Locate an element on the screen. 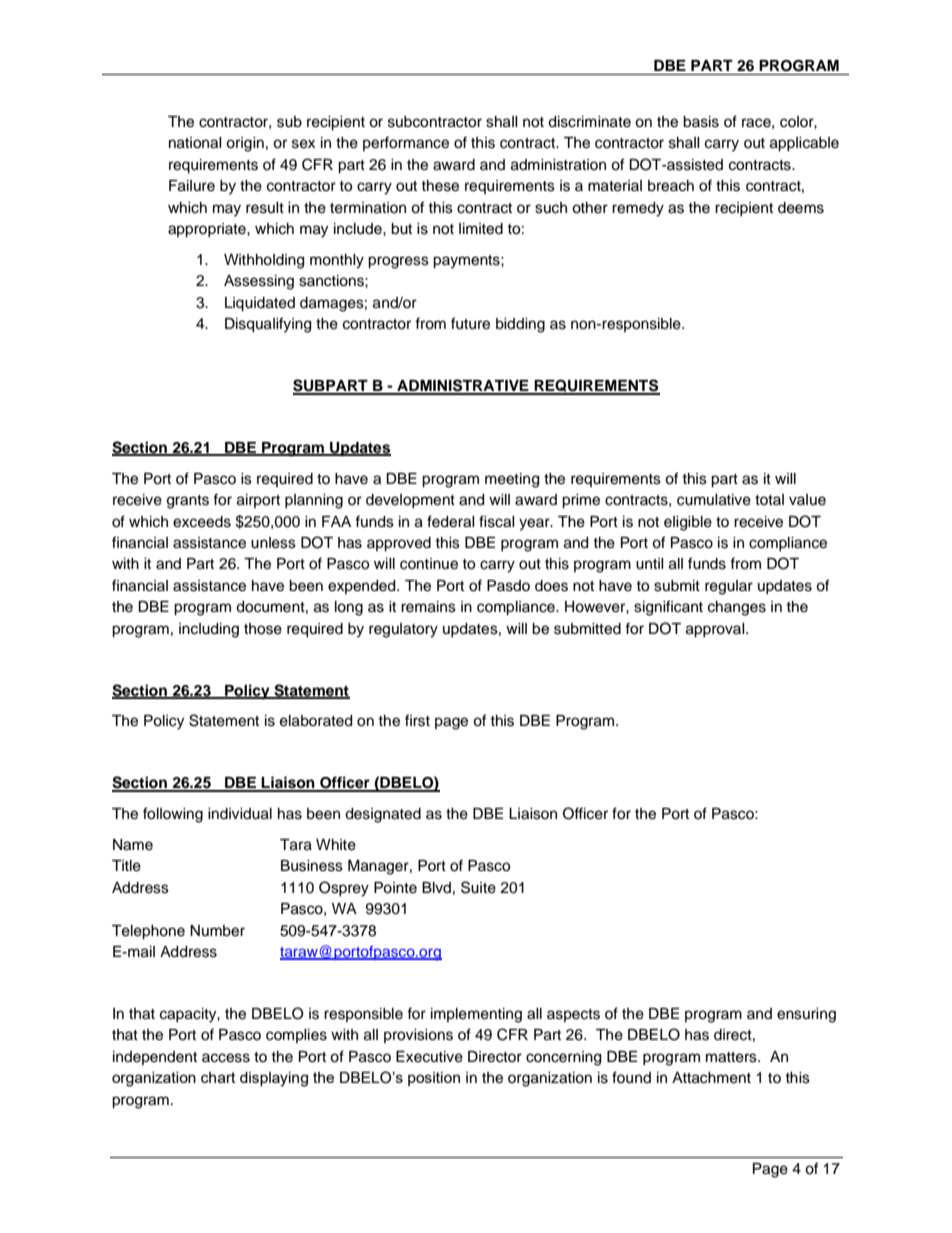 The width and height of the screenshot is (952, 1233). basis is located at coordinates (701, 122).
